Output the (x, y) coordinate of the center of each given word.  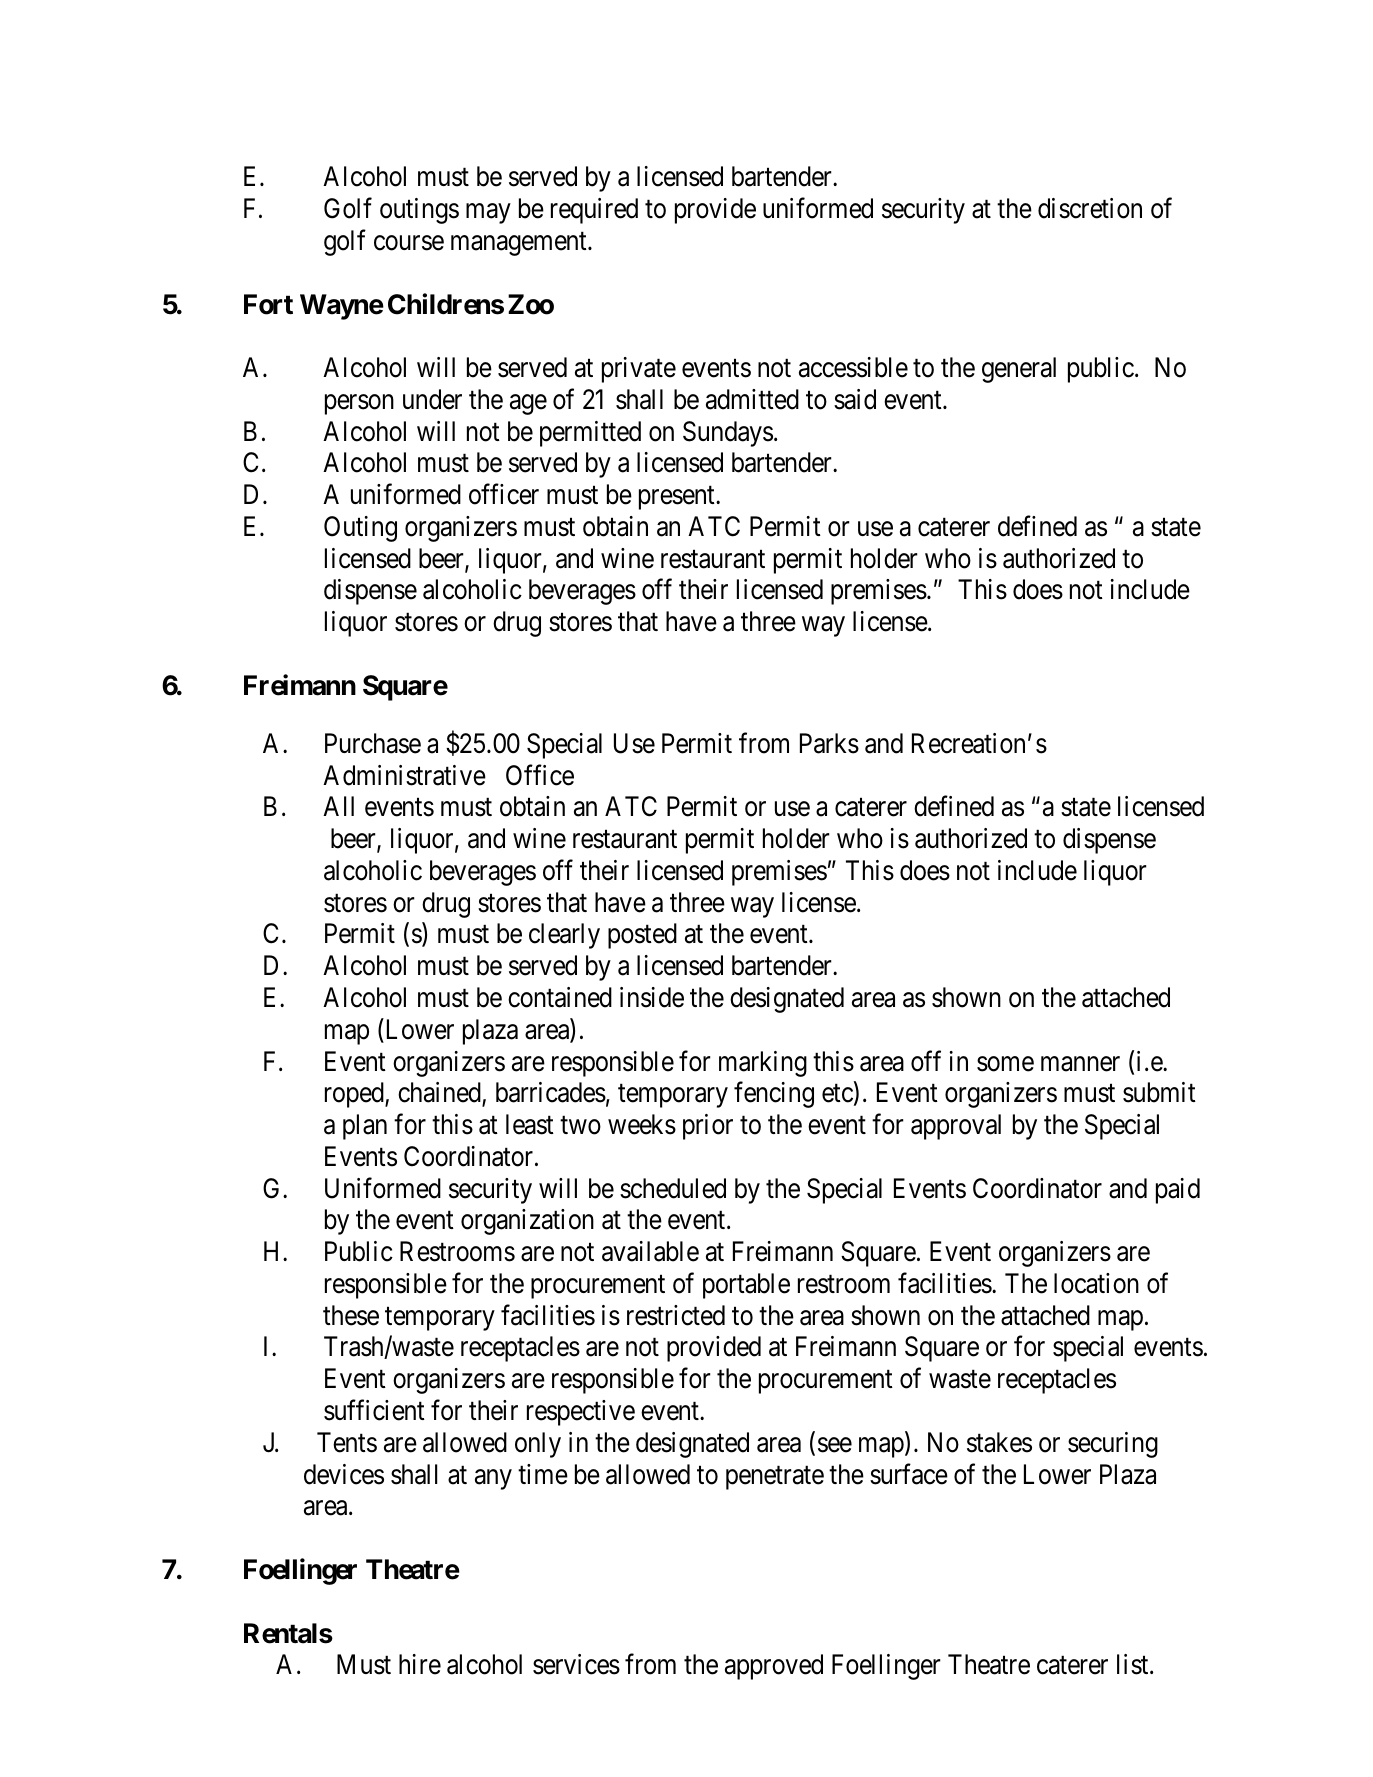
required (594, 211)
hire (420, 1664)
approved (774, 1667)
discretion (1090, 208)
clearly (564, 936)
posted (642, 936)
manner (1080, 1064)
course (409, 243)
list (1134, 1664)
